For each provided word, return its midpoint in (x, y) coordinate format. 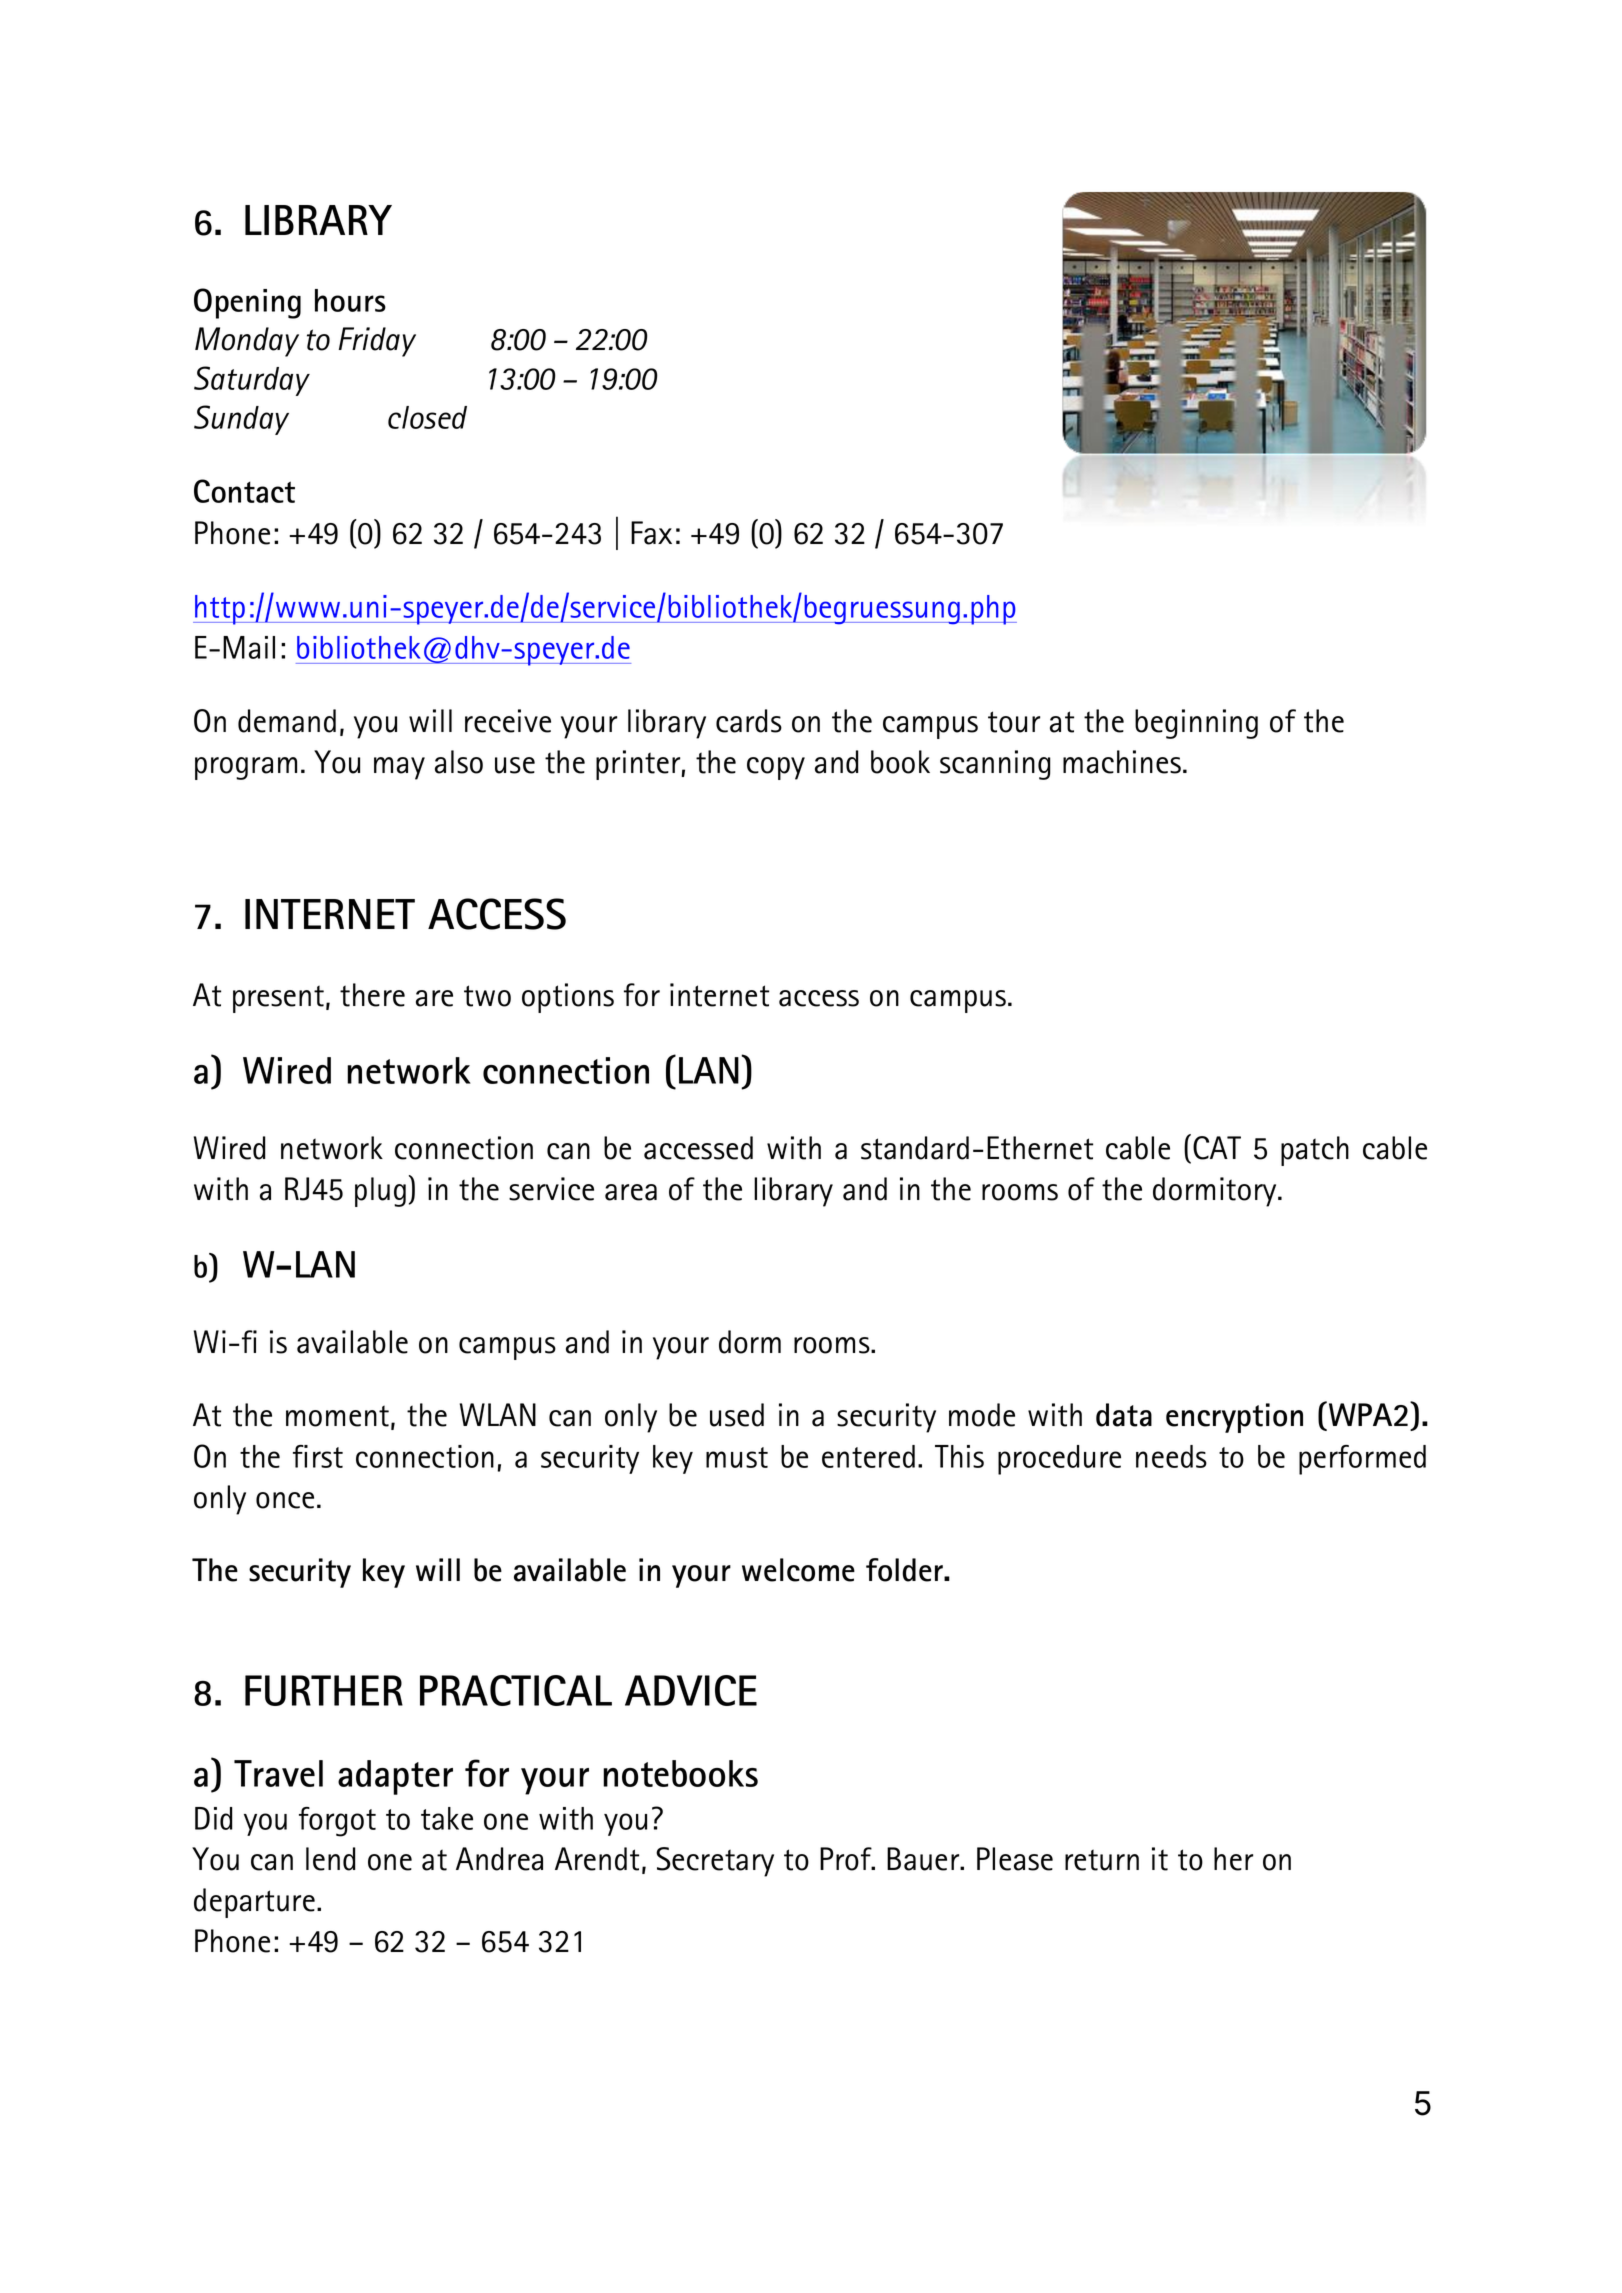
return (1102, 1860)
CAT (1217, 1148)
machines (1122, 762)
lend (330, 1859)
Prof (847, 1859)
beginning (1196, 724)
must (737, 1457)
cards (749, 721)
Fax (651, 533)
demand (287, 721)
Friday (377, 342)
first (318, 1456)
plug (380, 1192)
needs (1171, 1456)
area (631, 1192)
